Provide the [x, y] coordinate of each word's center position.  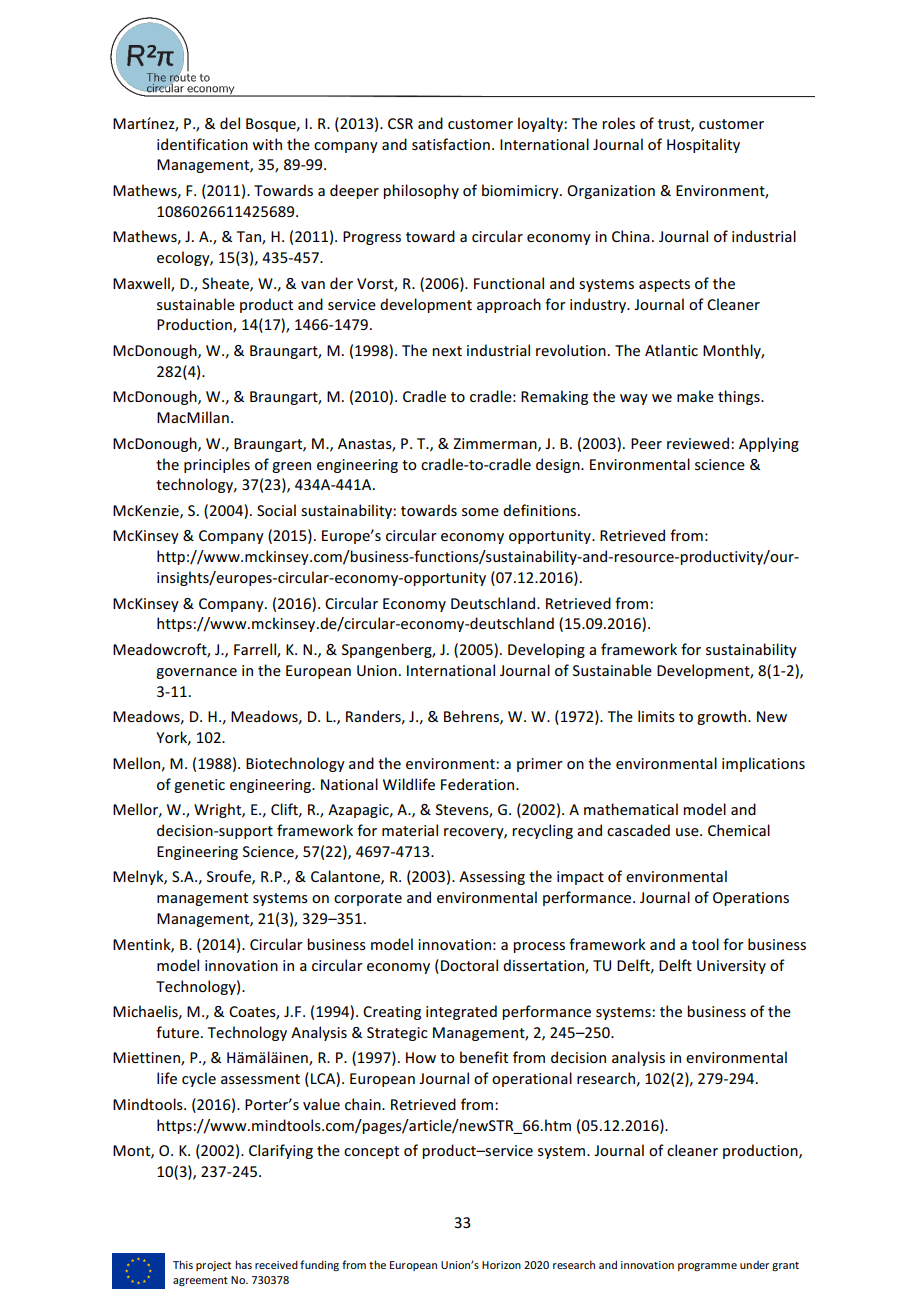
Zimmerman [496, 444]
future [177, 1032]
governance [196, 673]
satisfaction [451, 144]
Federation [479, 784]
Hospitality [703, 145]
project [213, 1266]
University [731, 967]
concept [371, 1152]
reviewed [698, 443]
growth [723, 717]
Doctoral [469, 965]
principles [217, 465]
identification [202, 144]
